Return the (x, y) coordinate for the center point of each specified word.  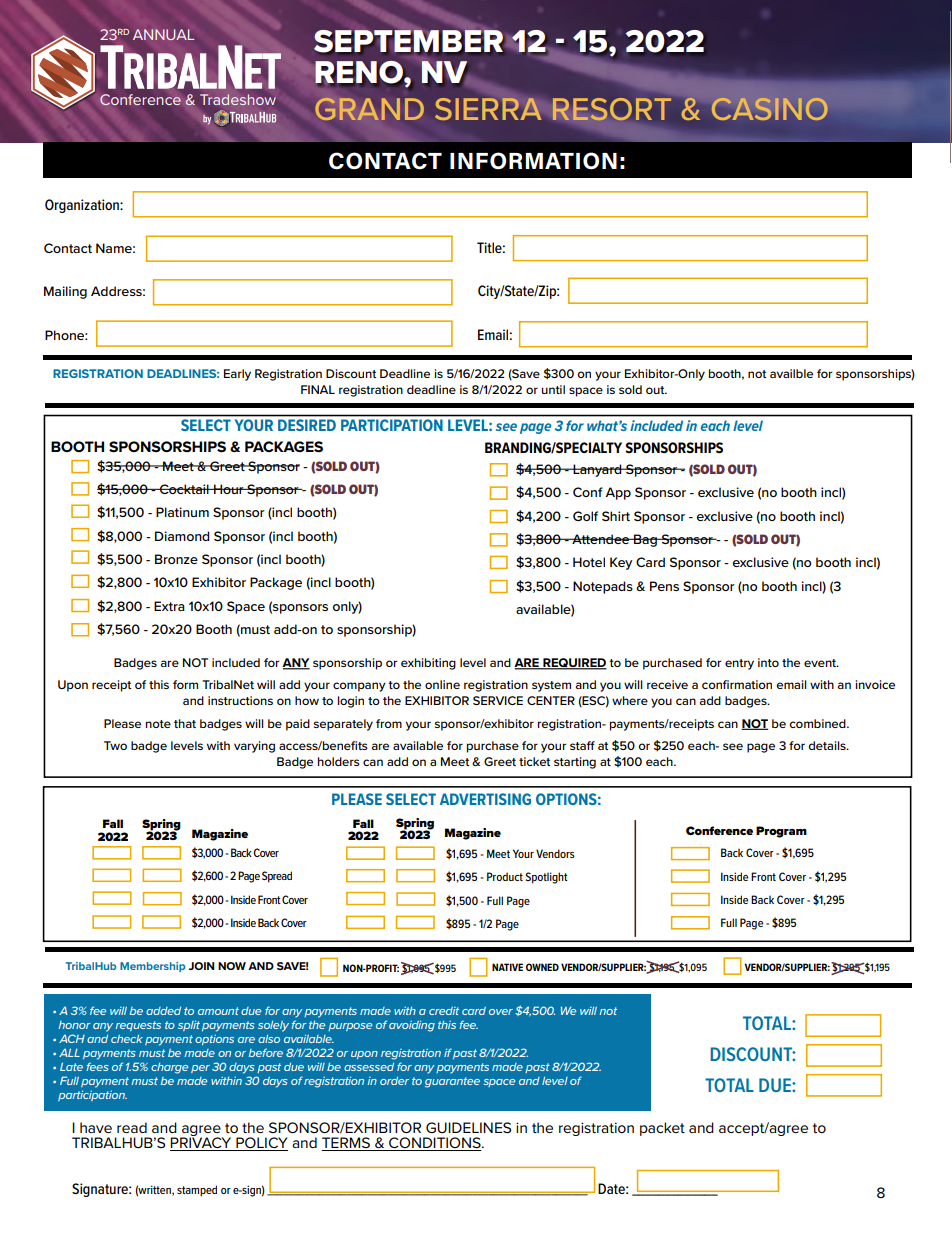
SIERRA (488, 109)
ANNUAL (163, 34)
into (768, 662)
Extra (169, 606)
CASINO (770, 109)
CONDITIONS (435, 1144)
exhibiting (428, 664)
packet (662, 1129)
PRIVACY (202, 1143)
